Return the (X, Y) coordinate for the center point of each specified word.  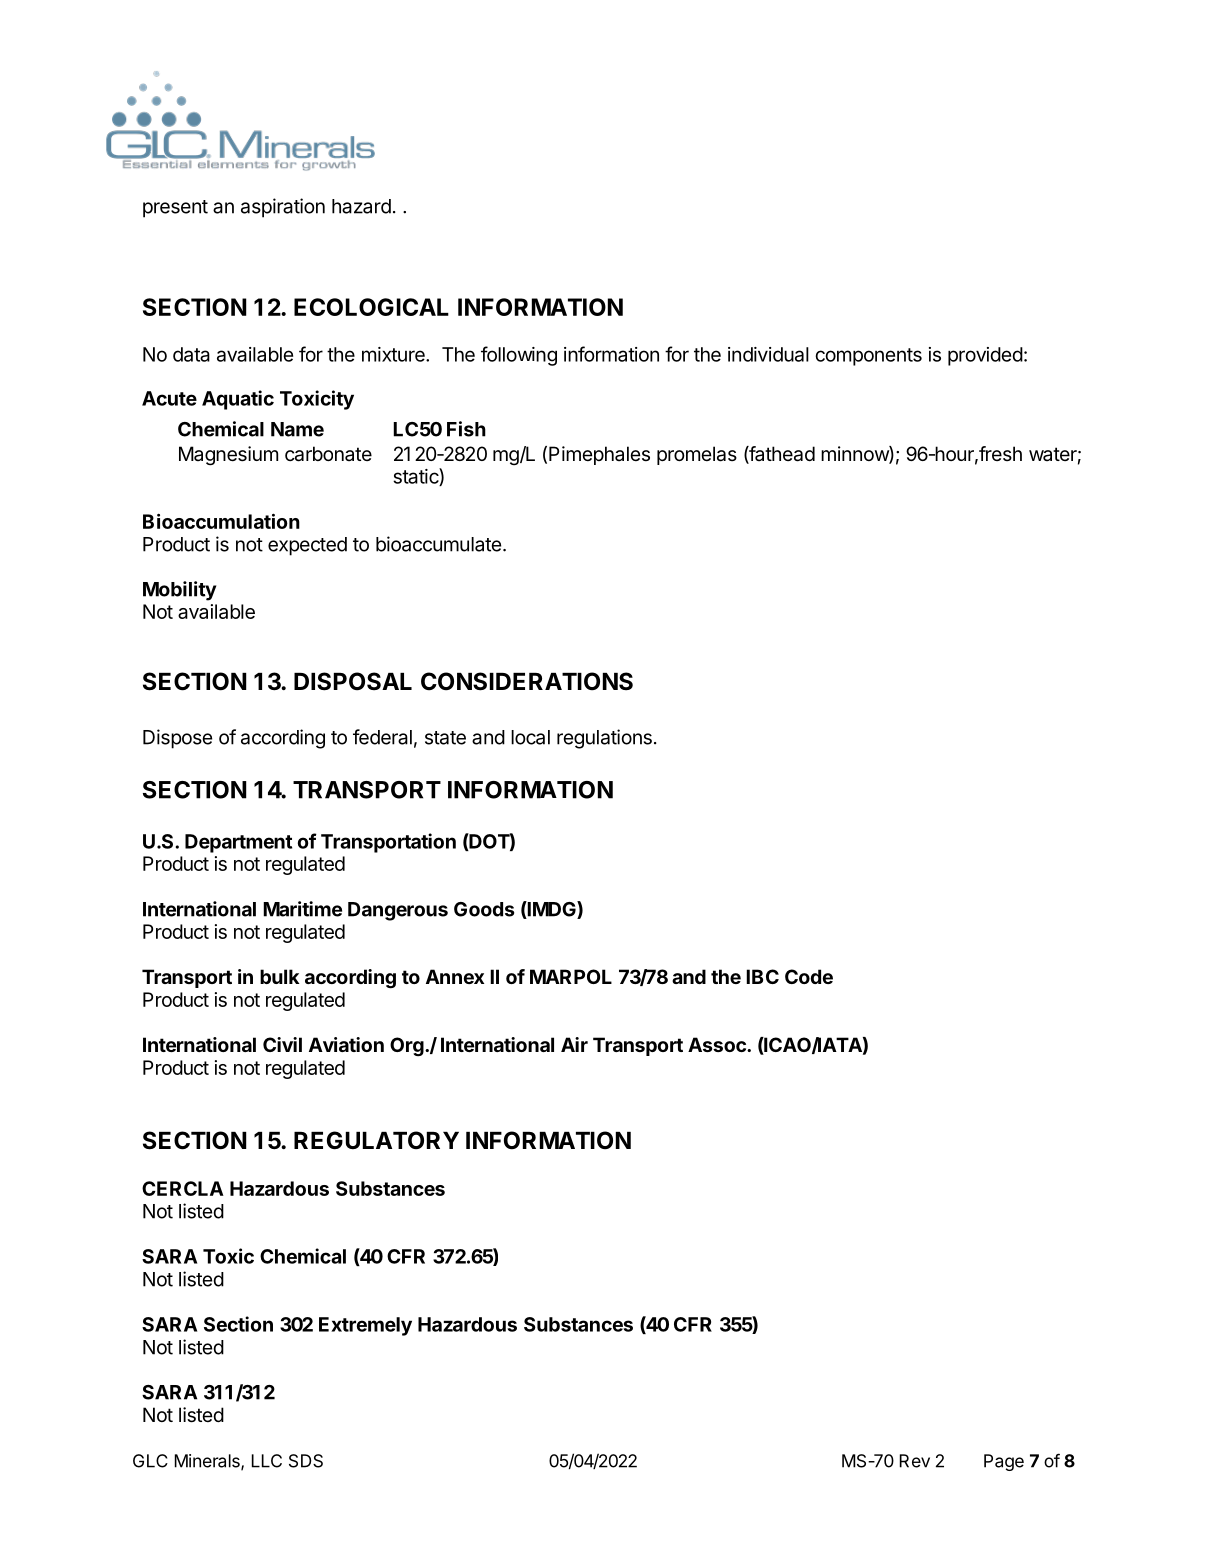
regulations (604, 739)
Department (238, 843)
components (868, 357)
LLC (267, 1461)
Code (809, 976)
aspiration (283, 208)
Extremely (365, 1326)
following (519, 356)
